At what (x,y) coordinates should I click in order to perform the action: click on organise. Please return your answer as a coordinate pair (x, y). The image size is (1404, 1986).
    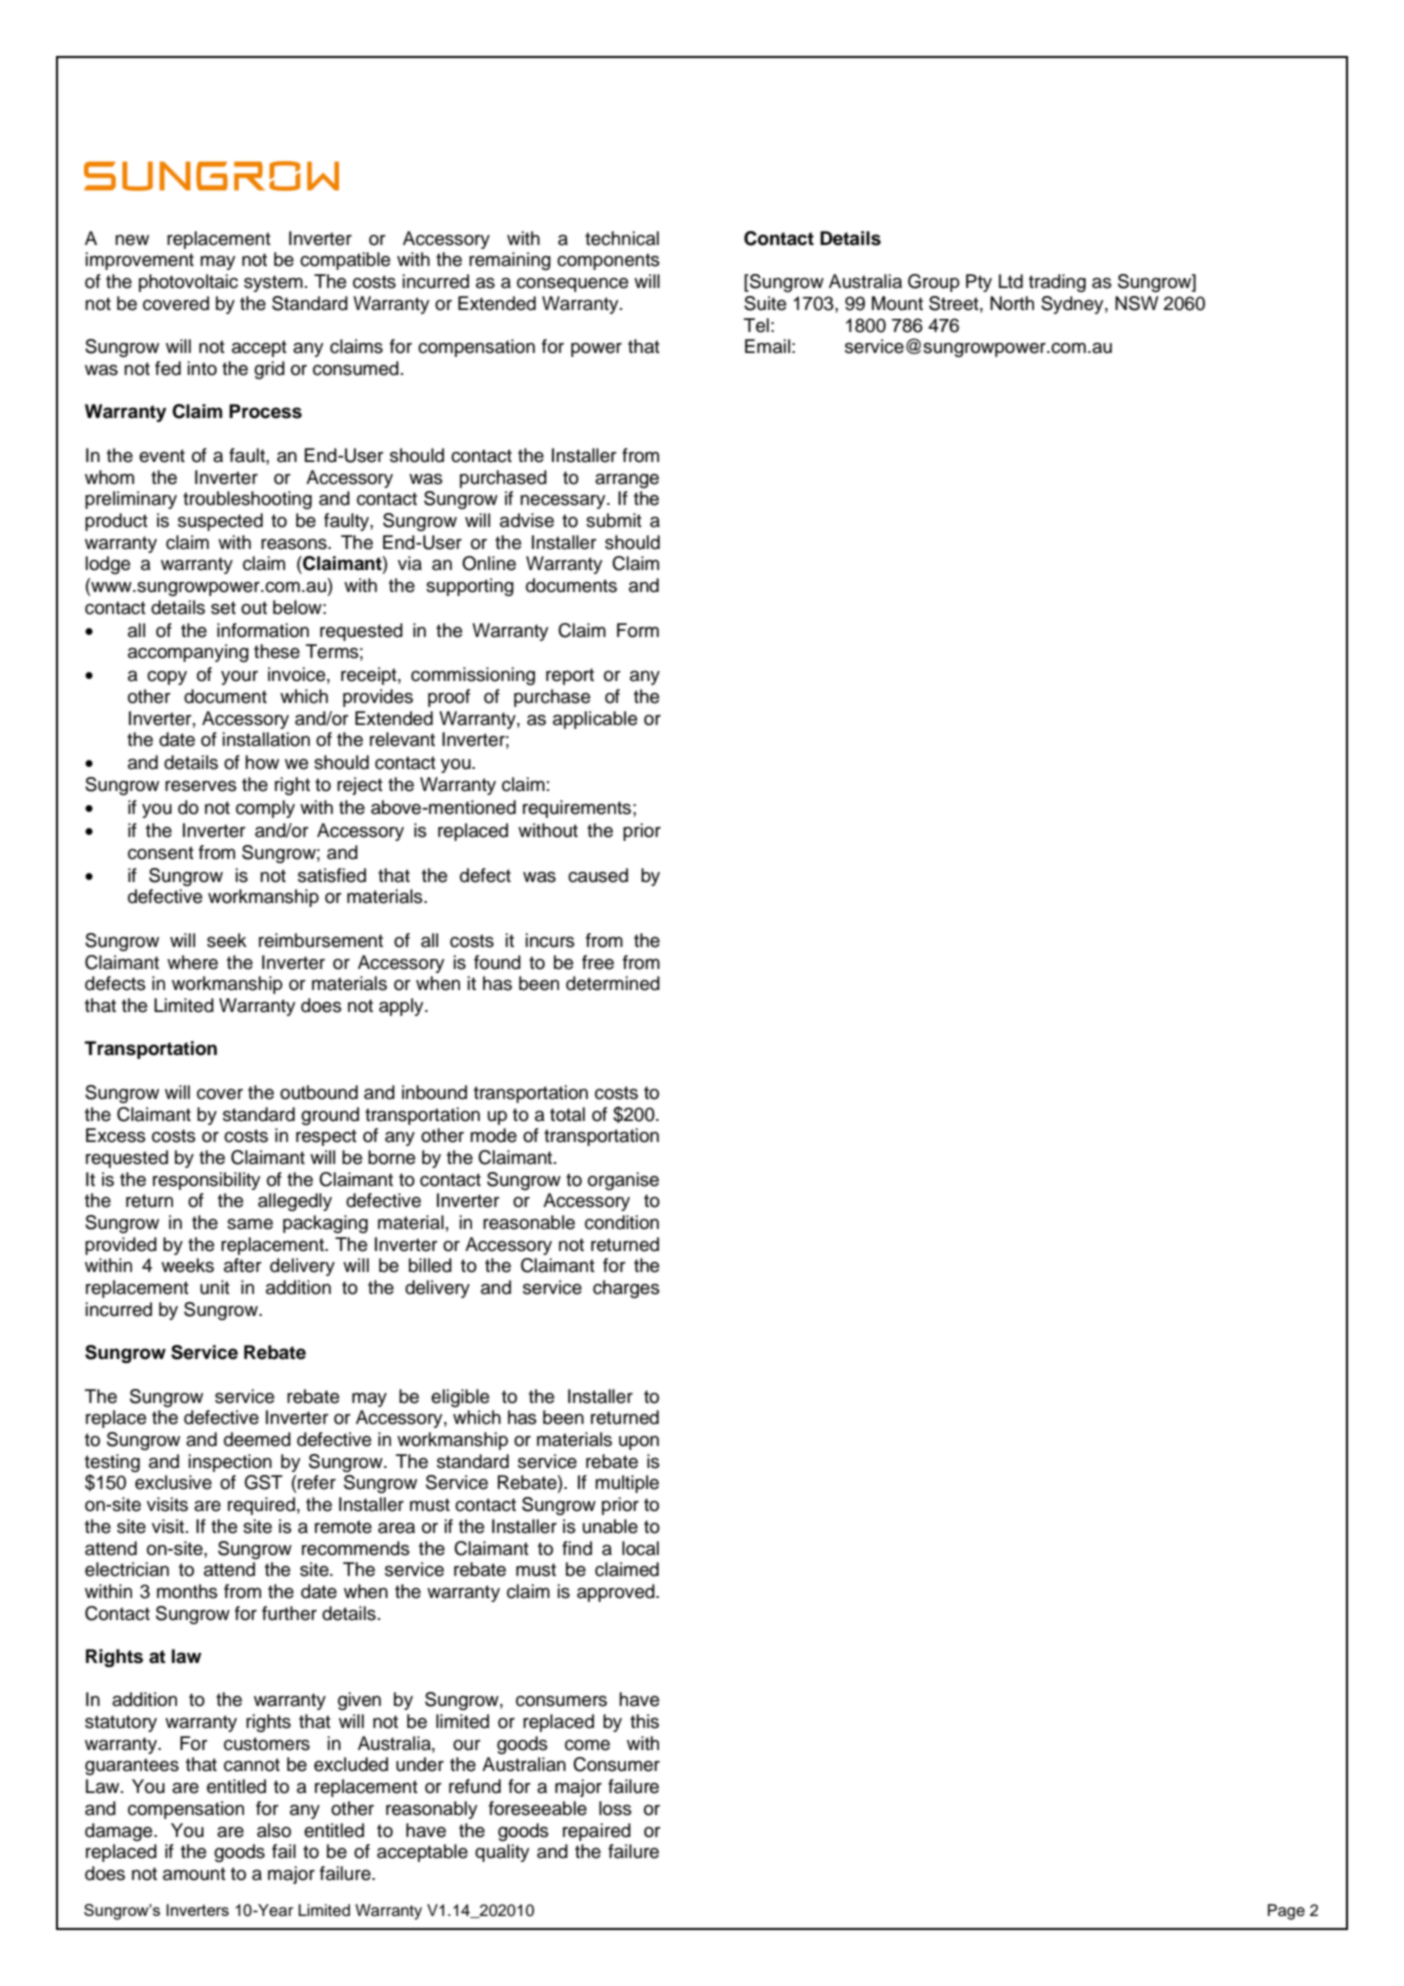
    Looking at the image, I should click on (623, 1181).
